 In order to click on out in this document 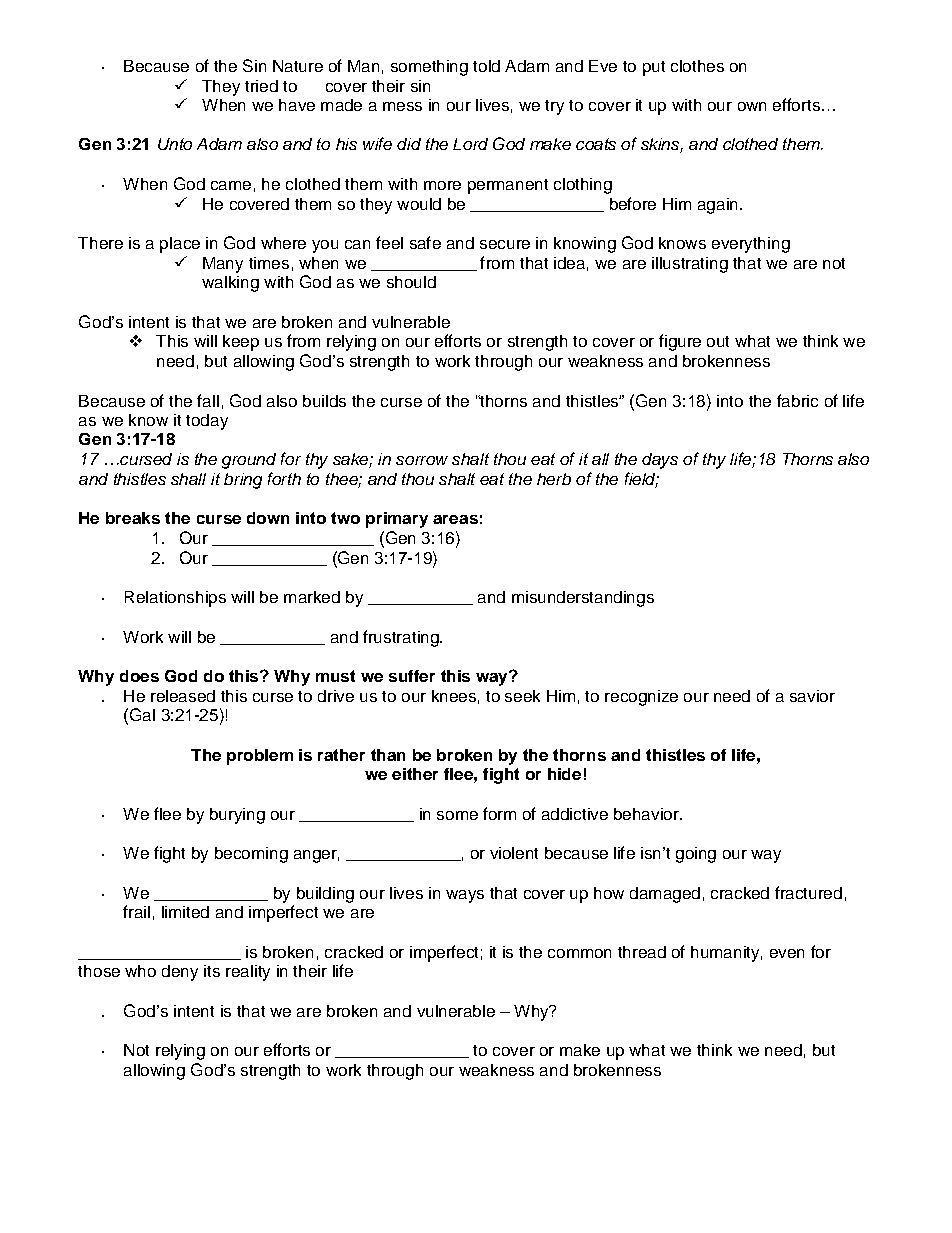, I will do `click(718, 341)`.
